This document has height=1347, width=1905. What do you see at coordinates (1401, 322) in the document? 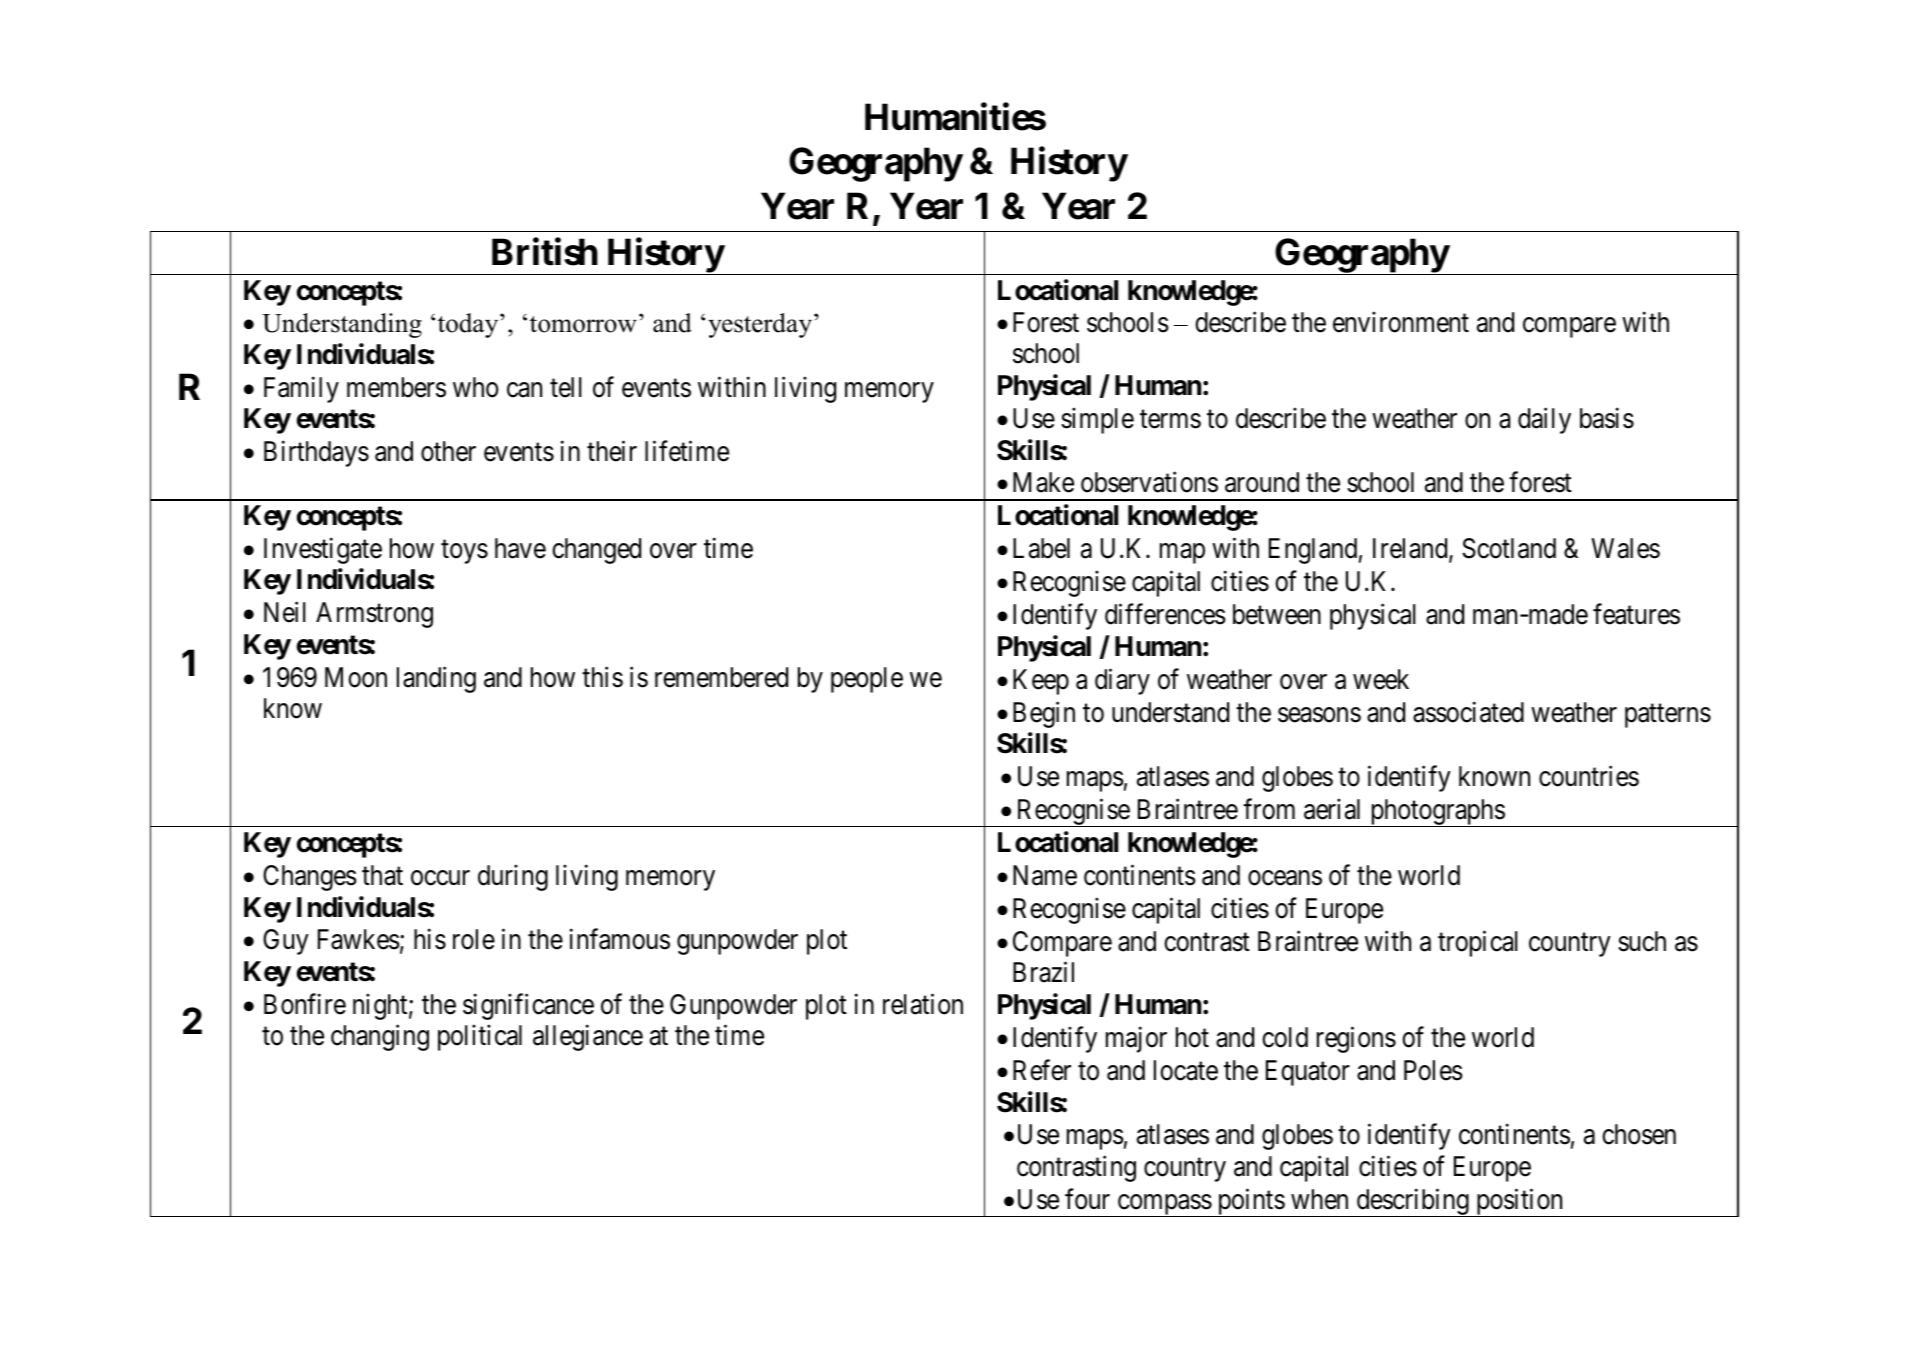
I see `environment` at bounding box center [1401, 322].
